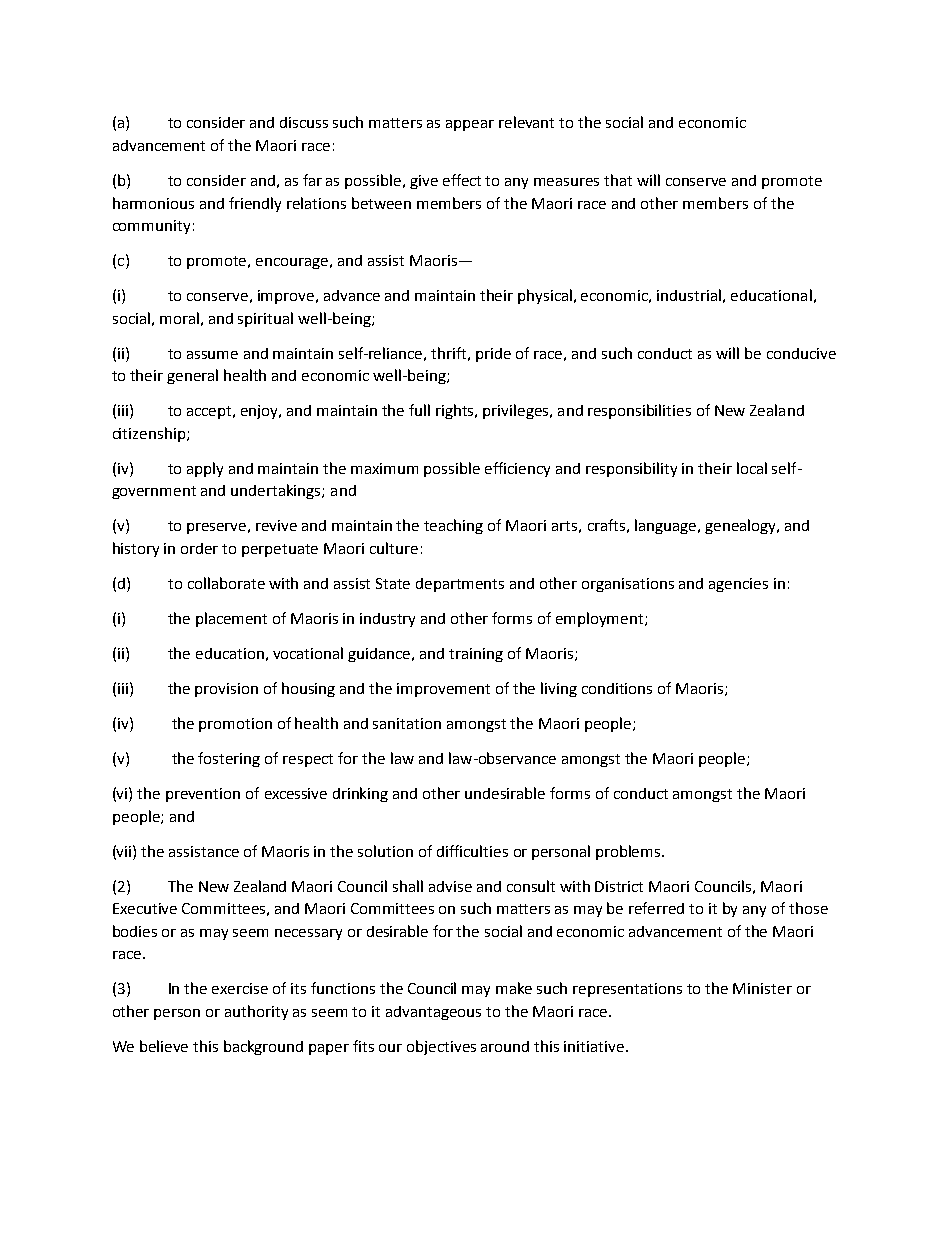 This image has width=952, height=1233. What do you see at coordinates (212, 355) in the image?
I see `assume` at bounding box center [212, 355].
